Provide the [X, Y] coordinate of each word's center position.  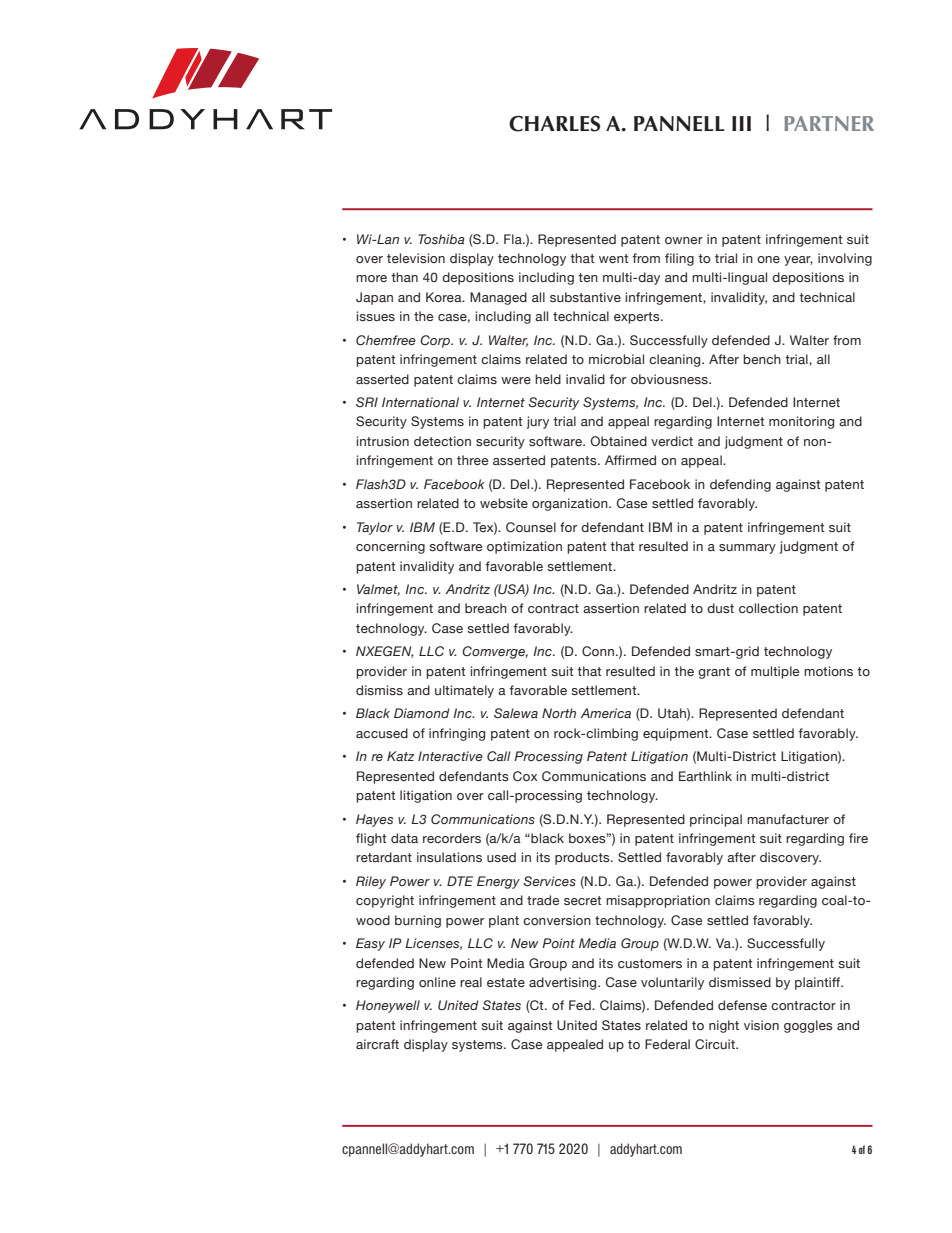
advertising [564, 983]
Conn [599, 651]
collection [768, 608]
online [437, 982]
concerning [390, 547]
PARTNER [829, 123]
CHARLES [554, 123]
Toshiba [441, 239]
